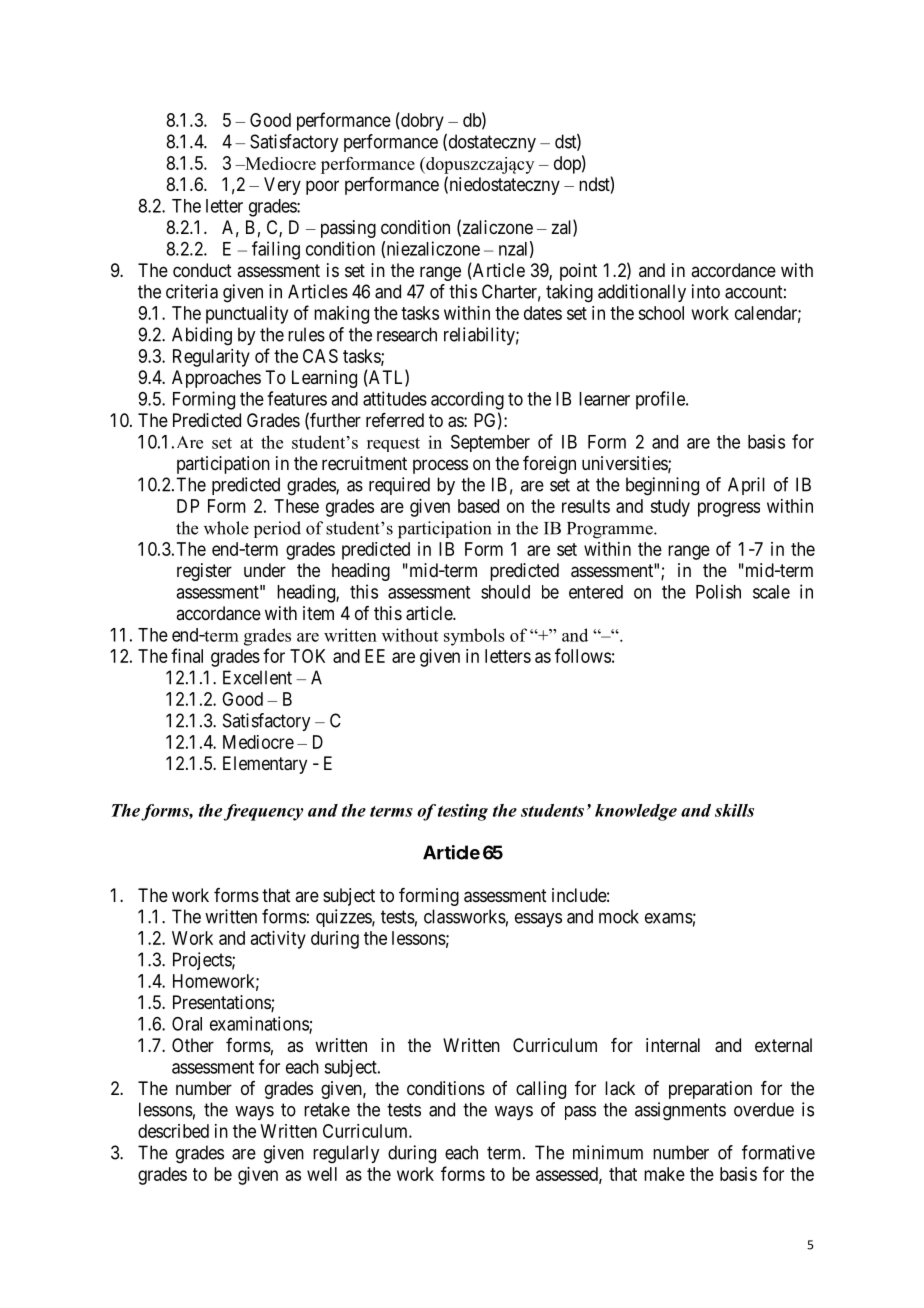  What do you see at coordinates (282, 186) in the screenshot?
I see `Very` at bounding box center [282, 186].
